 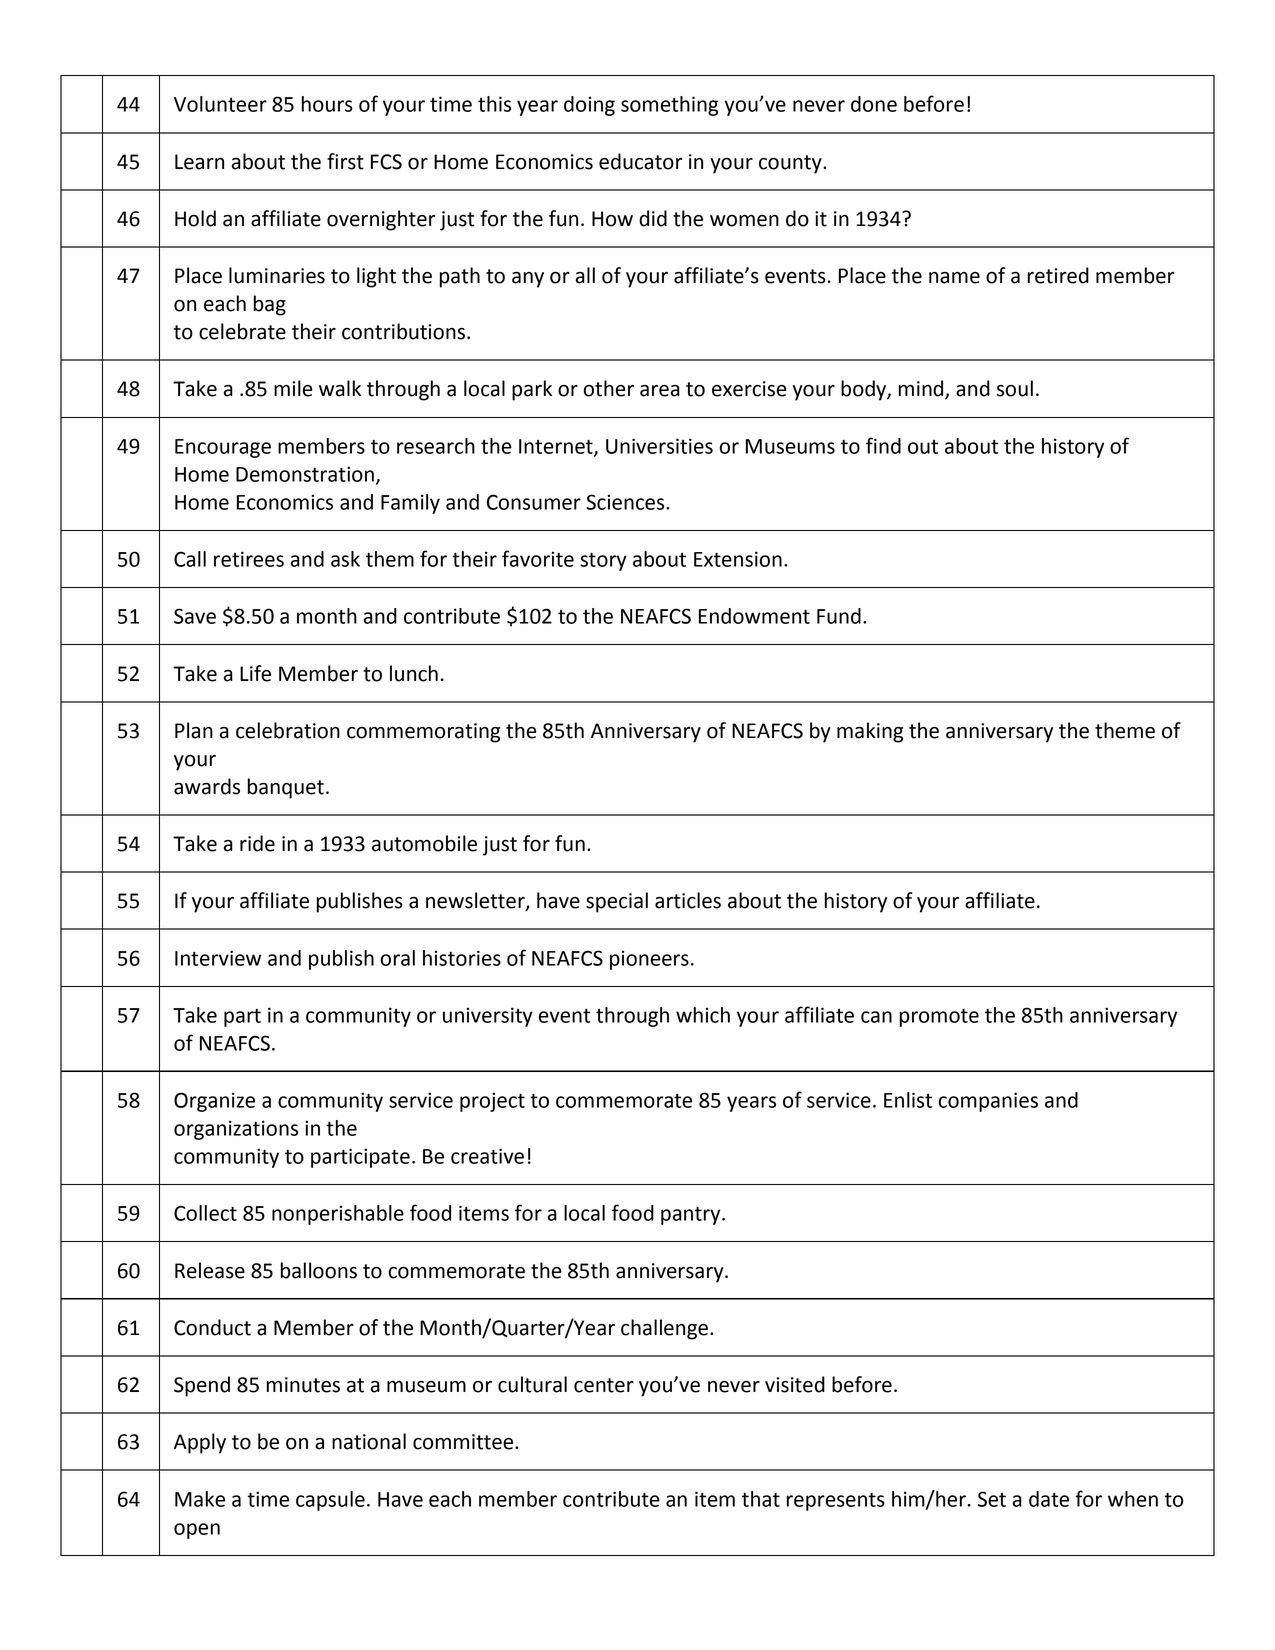 What do you see at coordinates (345, 161) in the screenshot?
I see `first` at bounding box center [345, 161].
